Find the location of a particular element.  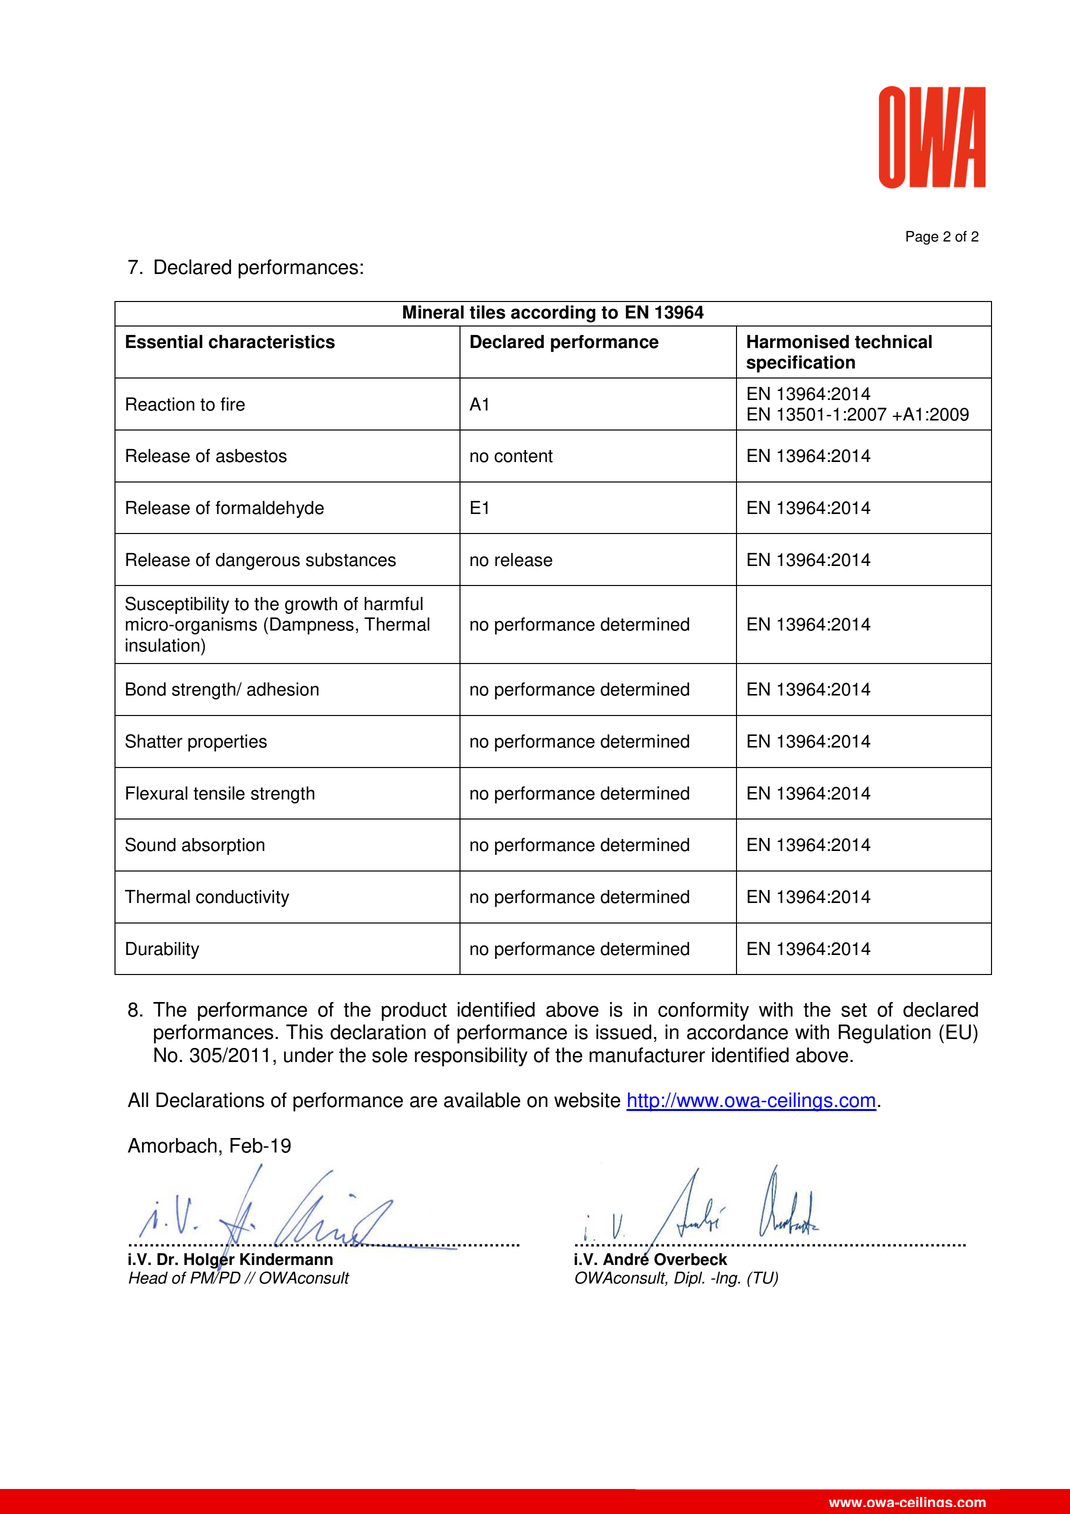

Regulation is located at coordinates (884, 1034).
